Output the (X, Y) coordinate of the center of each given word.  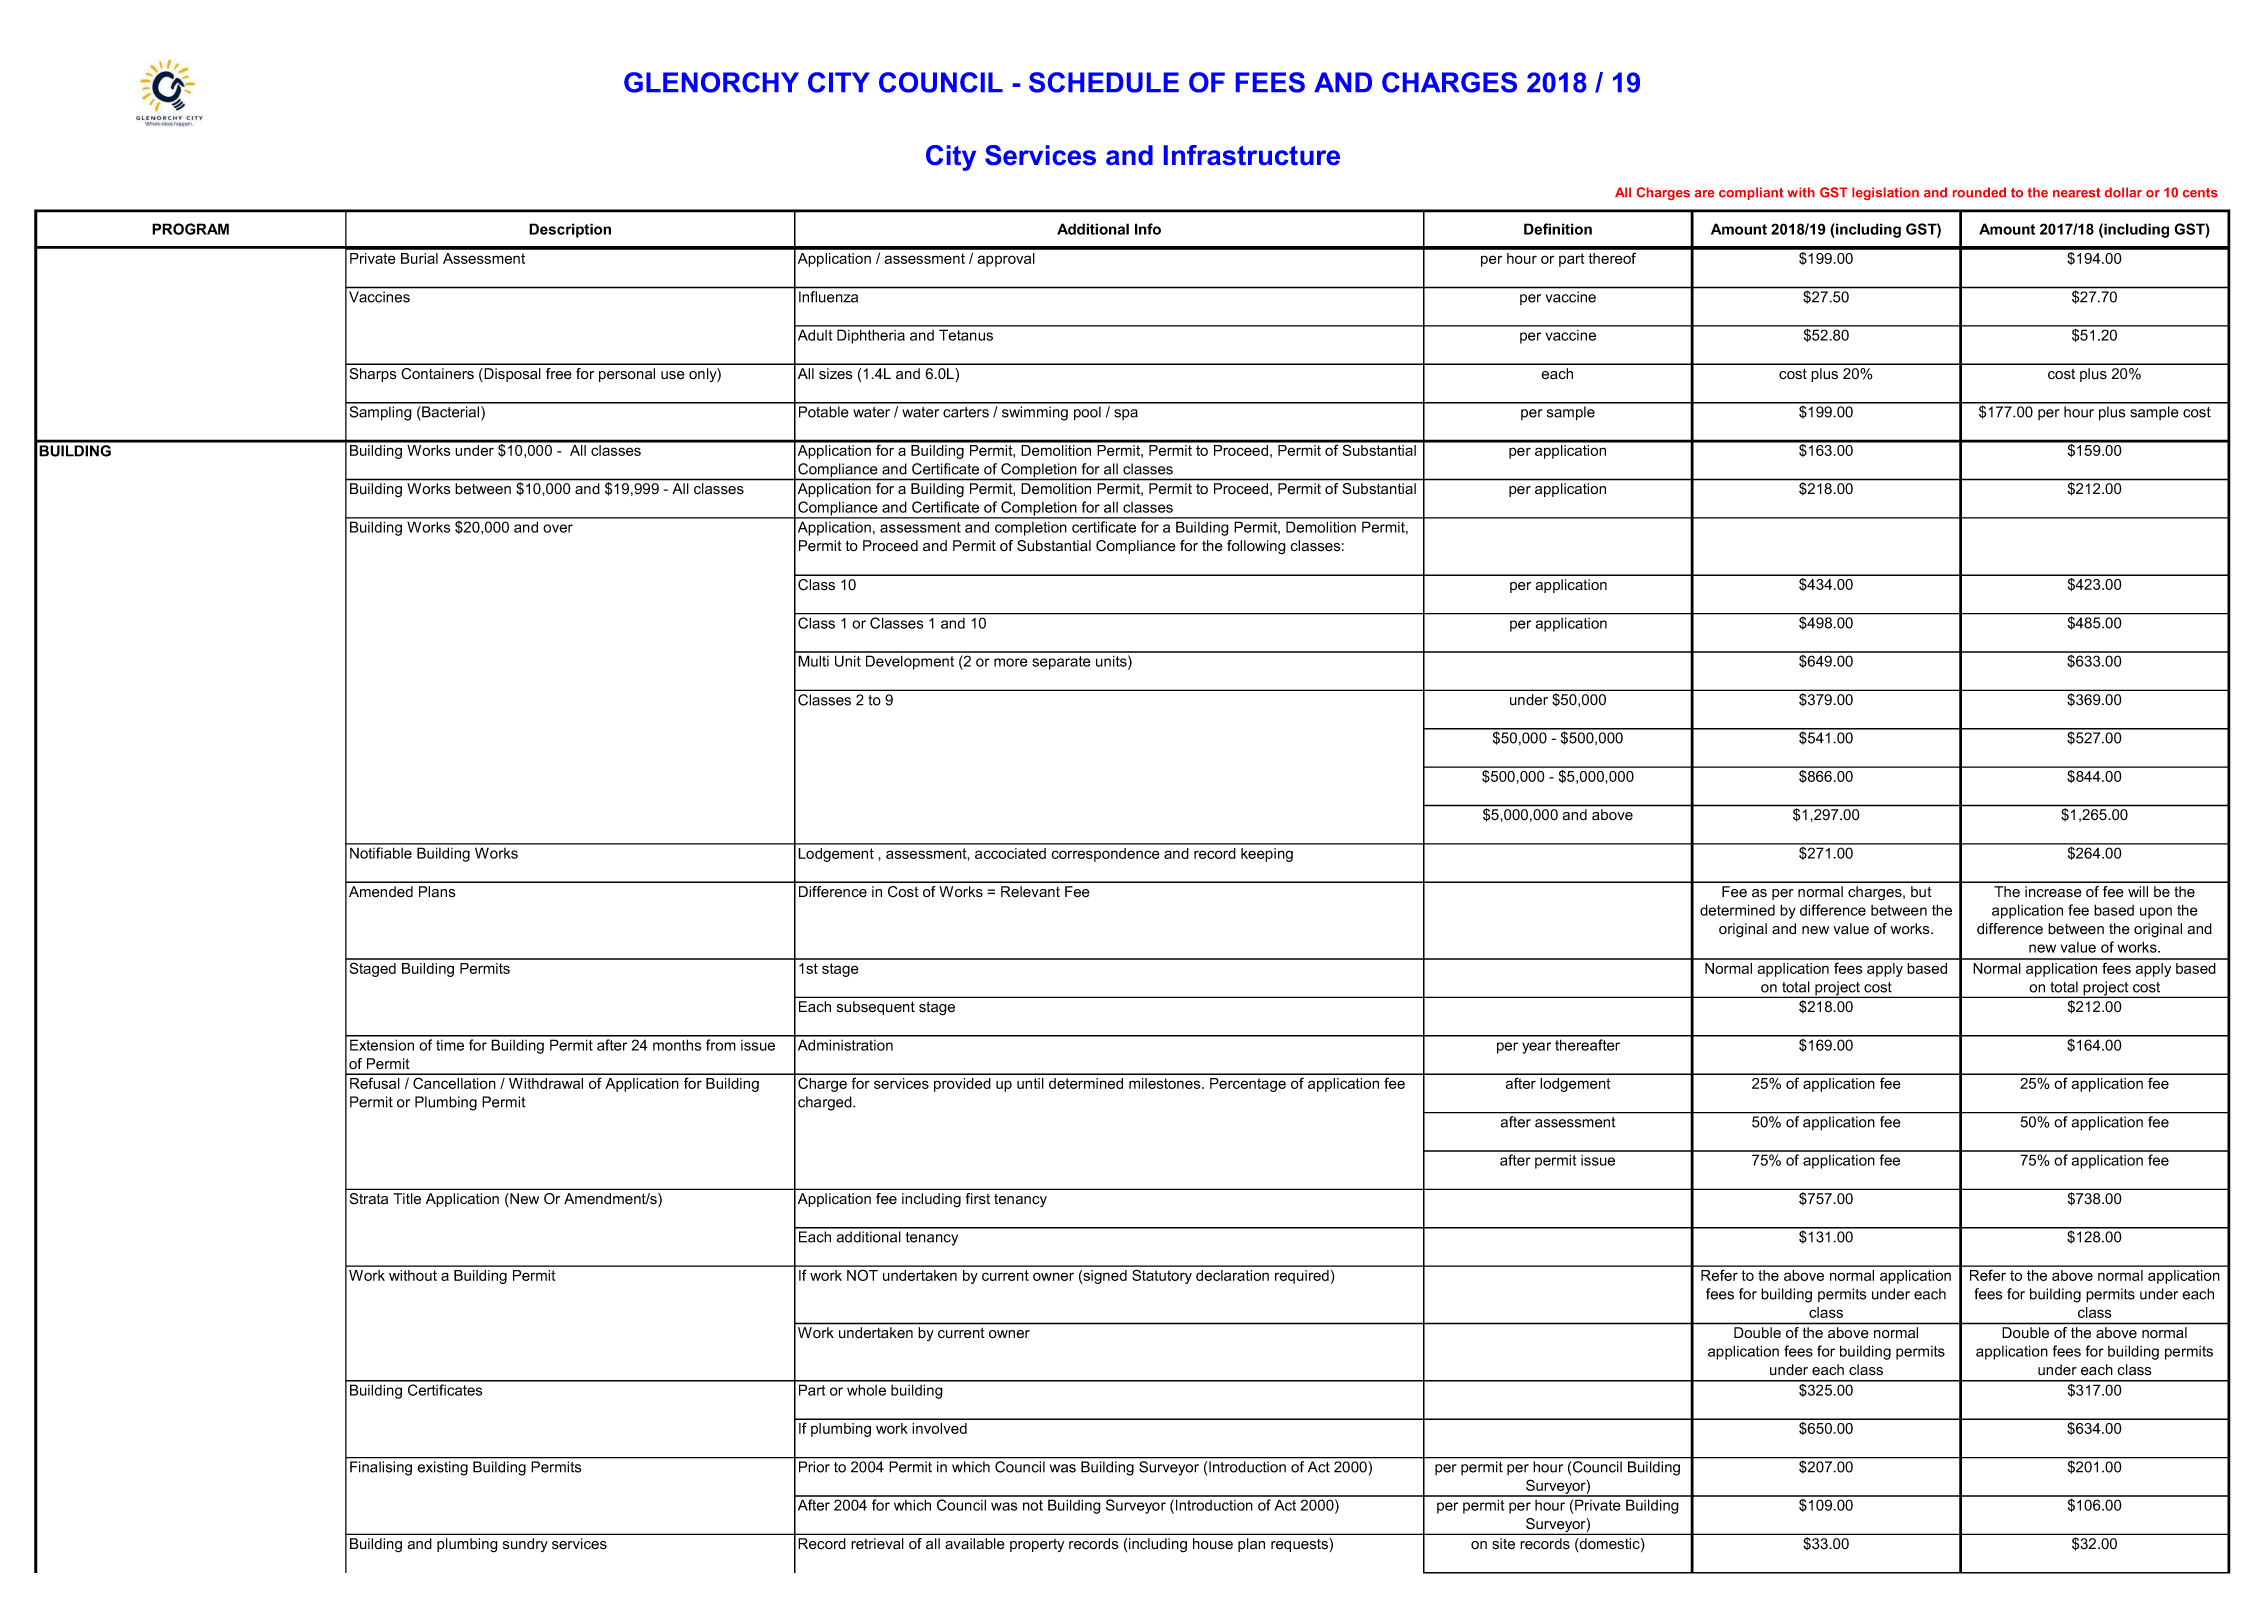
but (1921, 892)
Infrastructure (1252, 155)
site (1503, 1544)
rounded (1979, 192)
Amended (381, 892)
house (1213, 1544)
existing (443, 1468)
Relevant (1030, 892)
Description (570, 230)
